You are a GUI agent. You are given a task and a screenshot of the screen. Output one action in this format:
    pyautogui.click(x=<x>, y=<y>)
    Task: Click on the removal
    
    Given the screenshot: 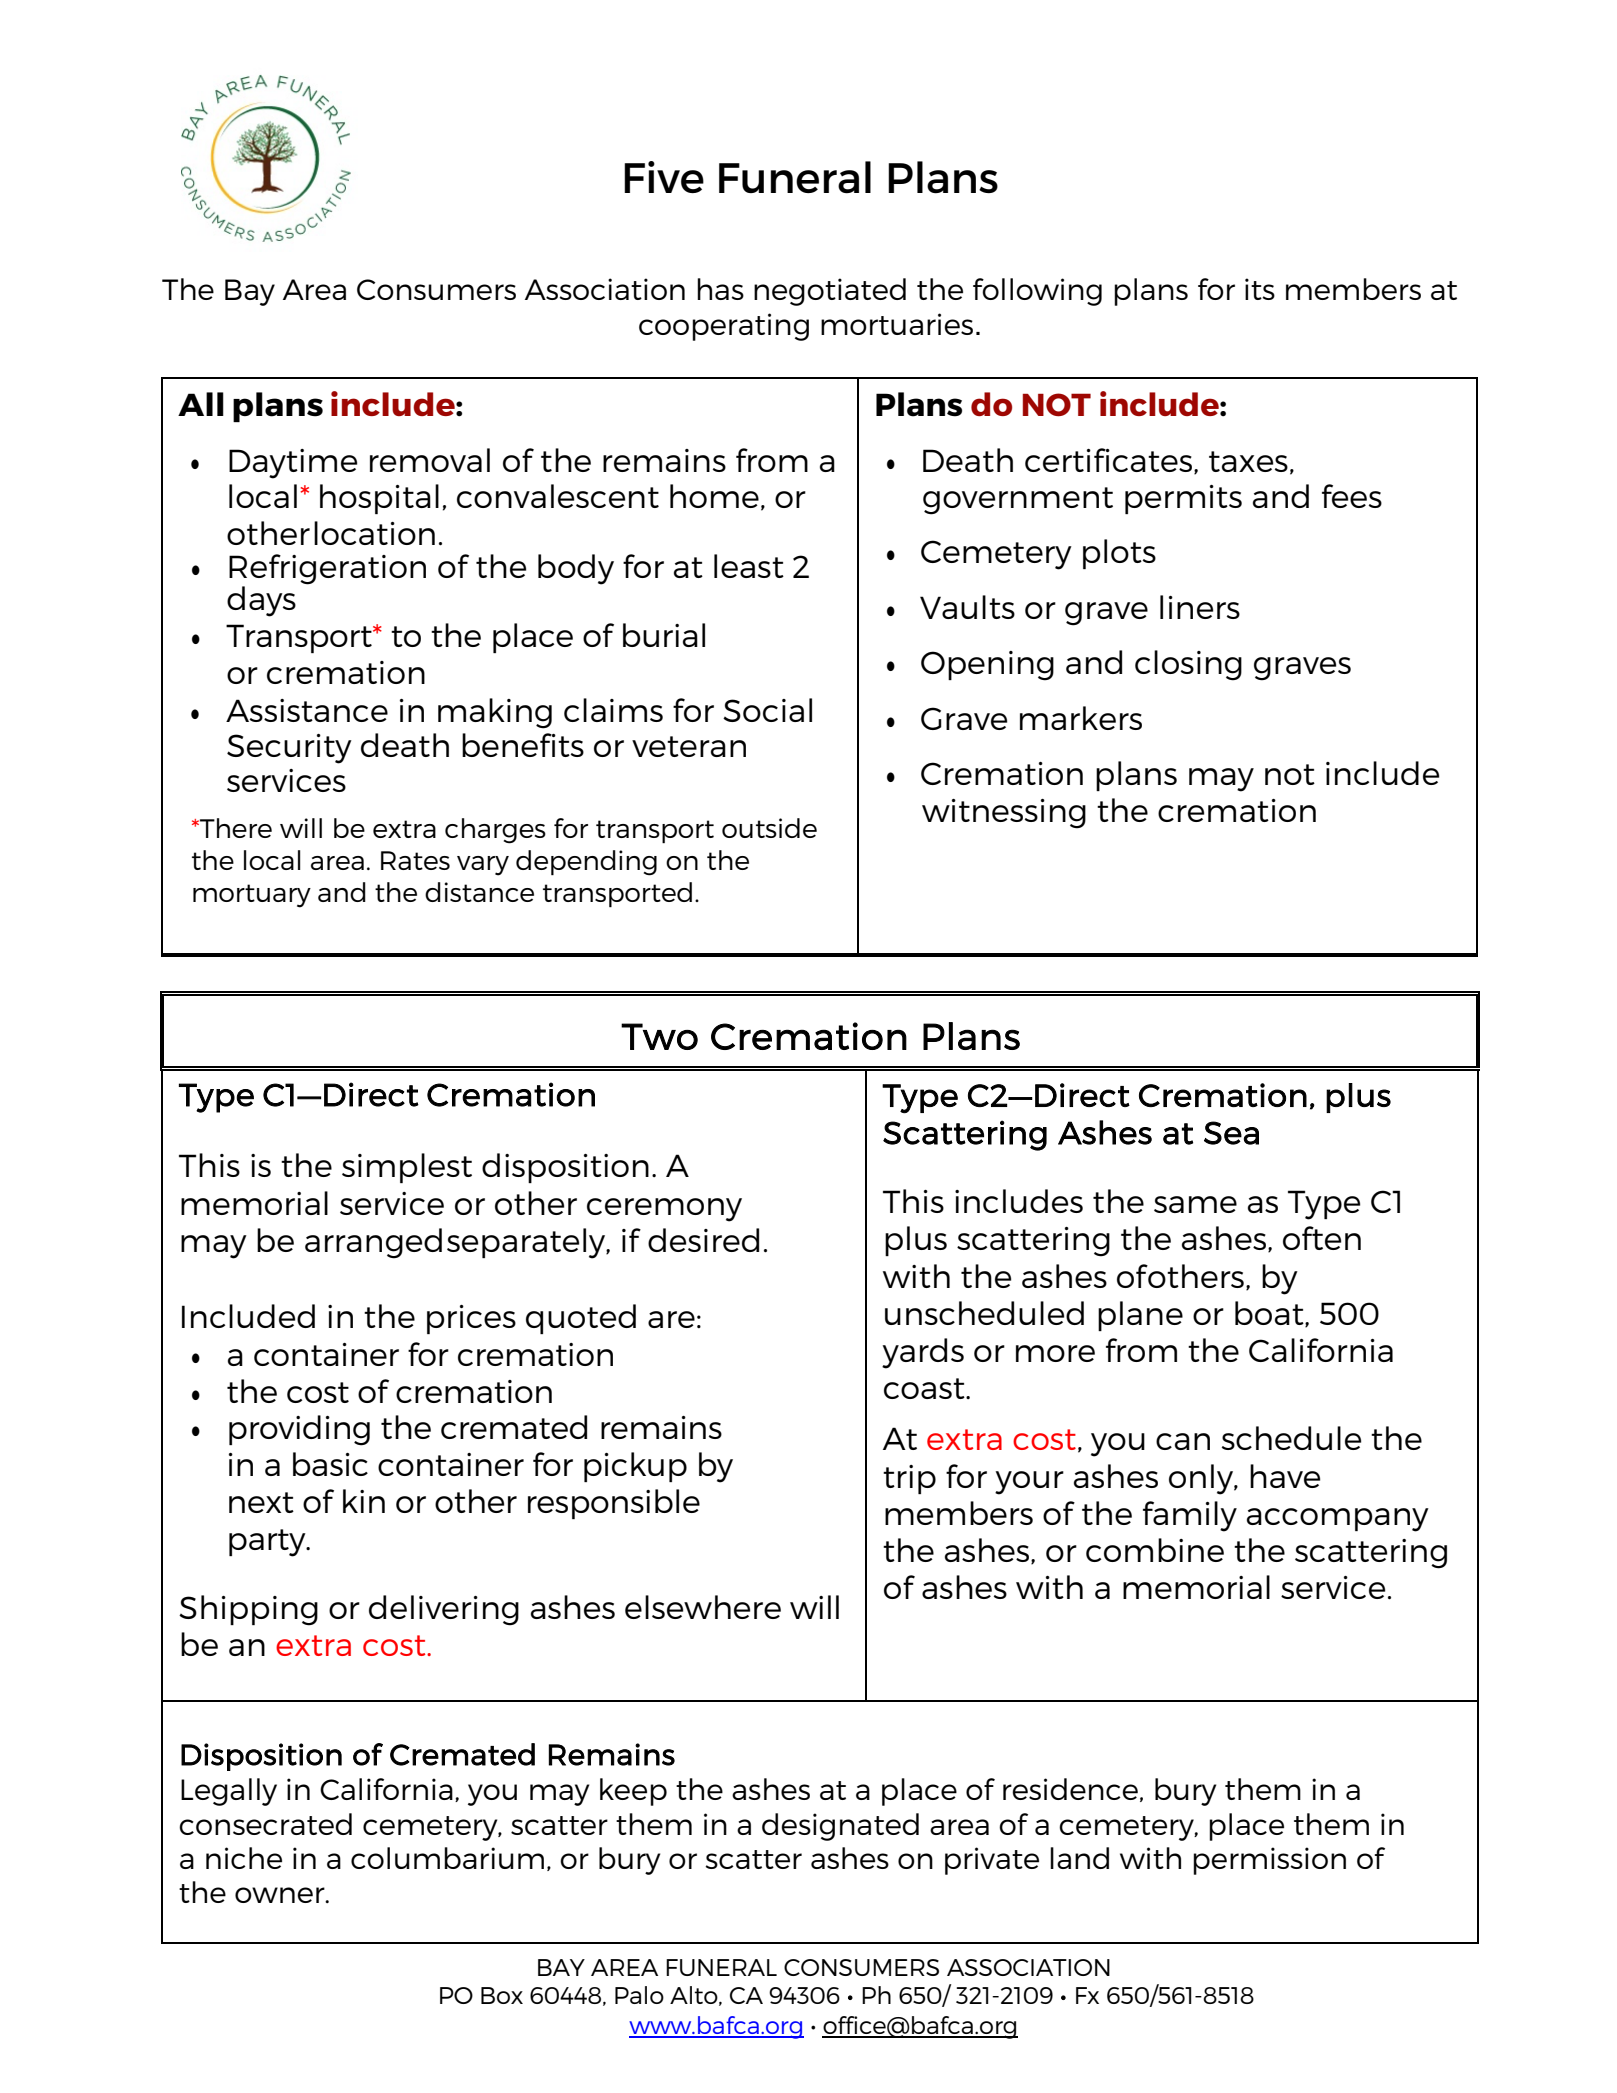 What is the action you would take?
    pyautogui.click(x=430, y=460)
